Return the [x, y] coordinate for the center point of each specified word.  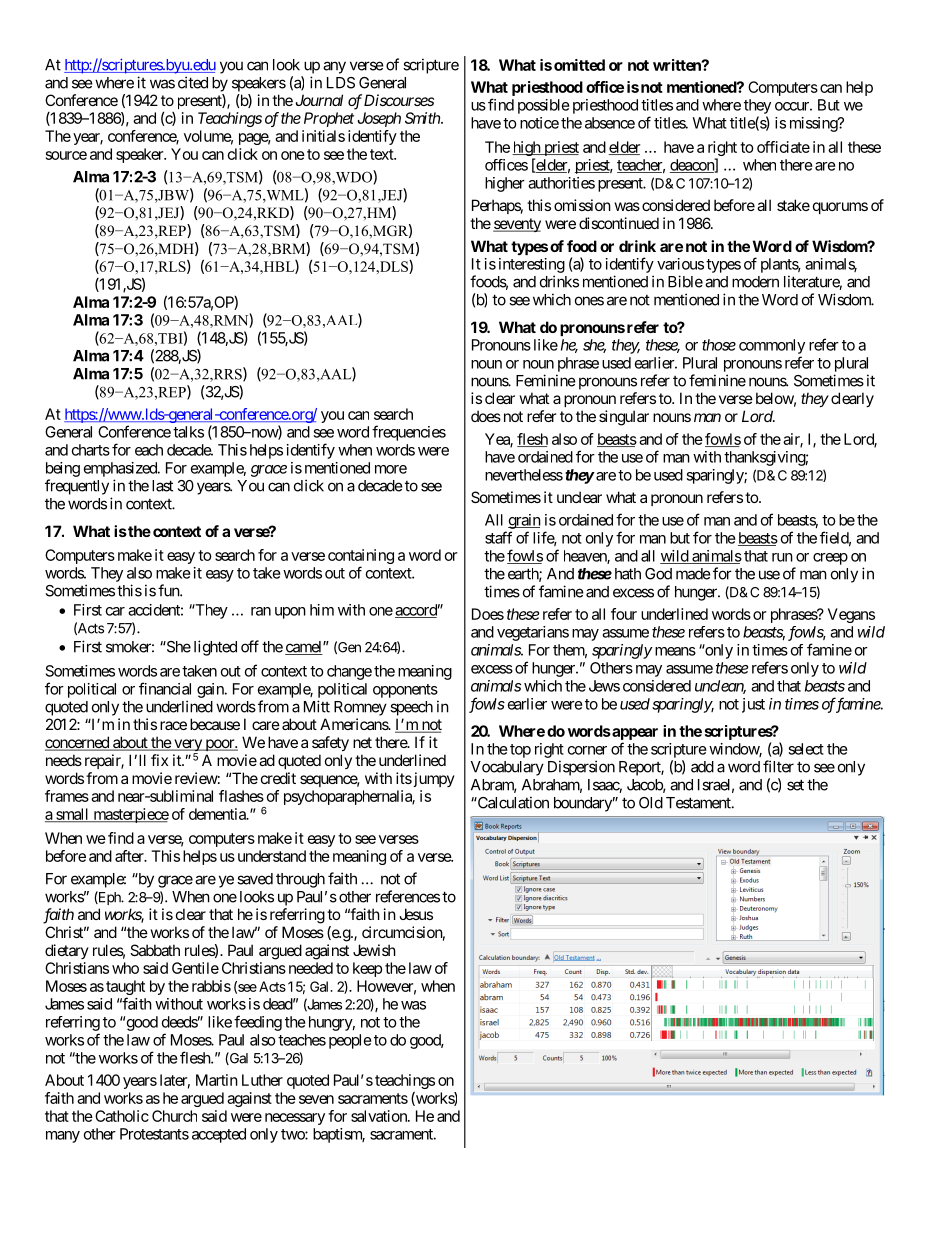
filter [778, 766]
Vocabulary [507, 768]
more [391, 469]
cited [193, 82]
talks [188, 432]
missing [814, 124]
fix [159, 760]
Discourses [399, 100]
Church [174, 1116]
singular [624, 418]
